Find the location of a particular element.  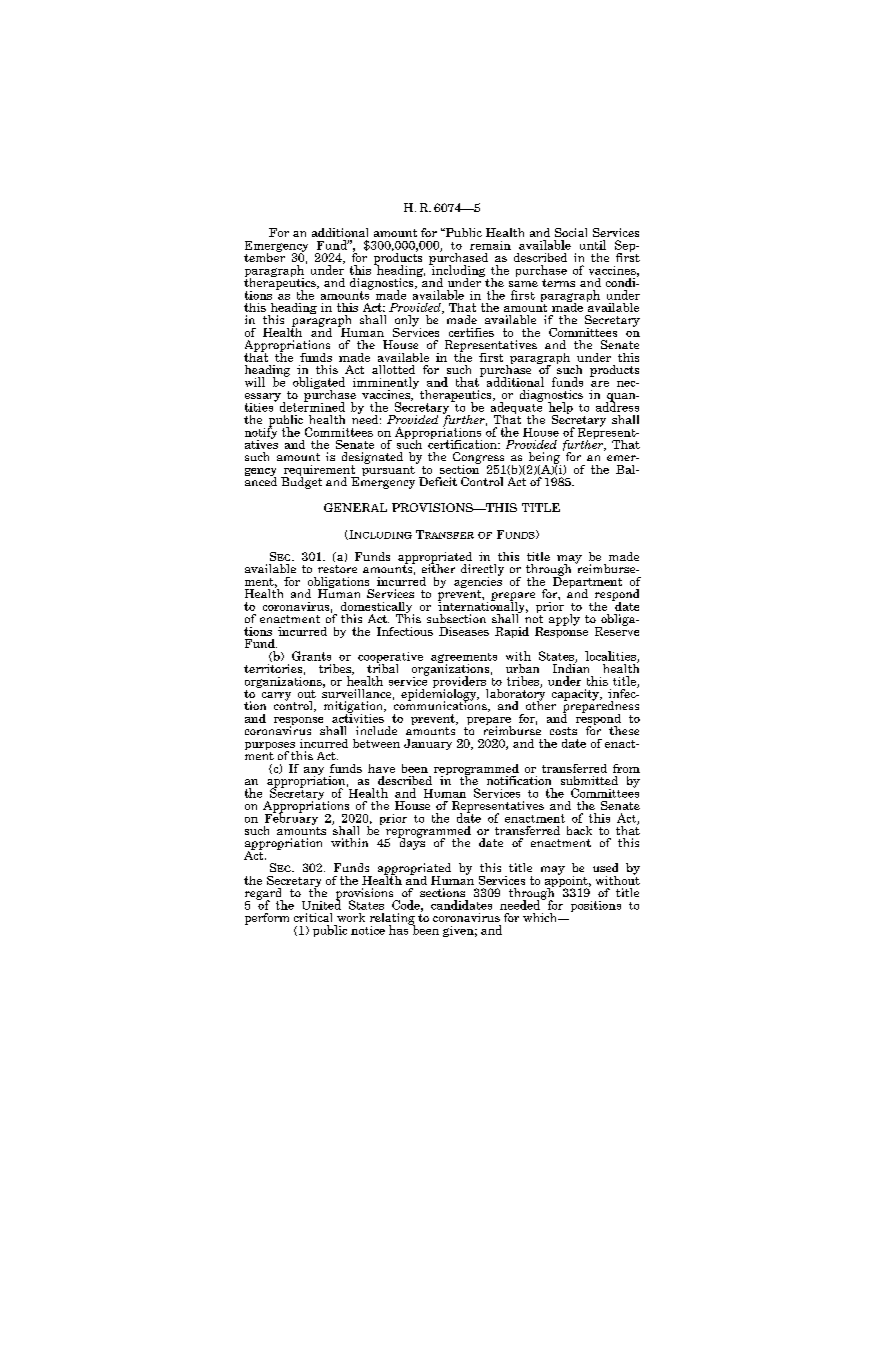

until is located at coordinates (593, 245).
